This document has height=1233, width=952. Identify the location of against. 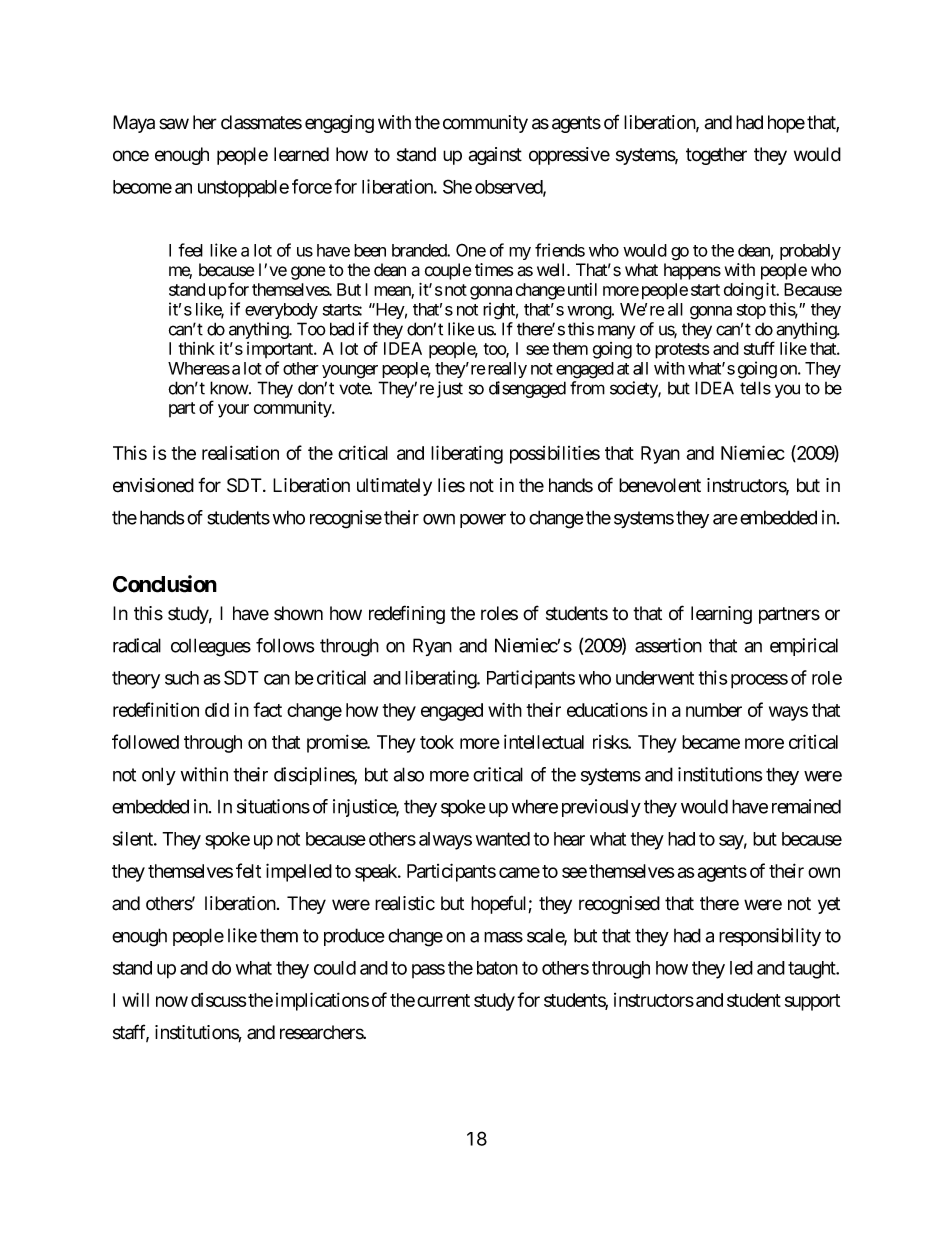
(495, 156).
